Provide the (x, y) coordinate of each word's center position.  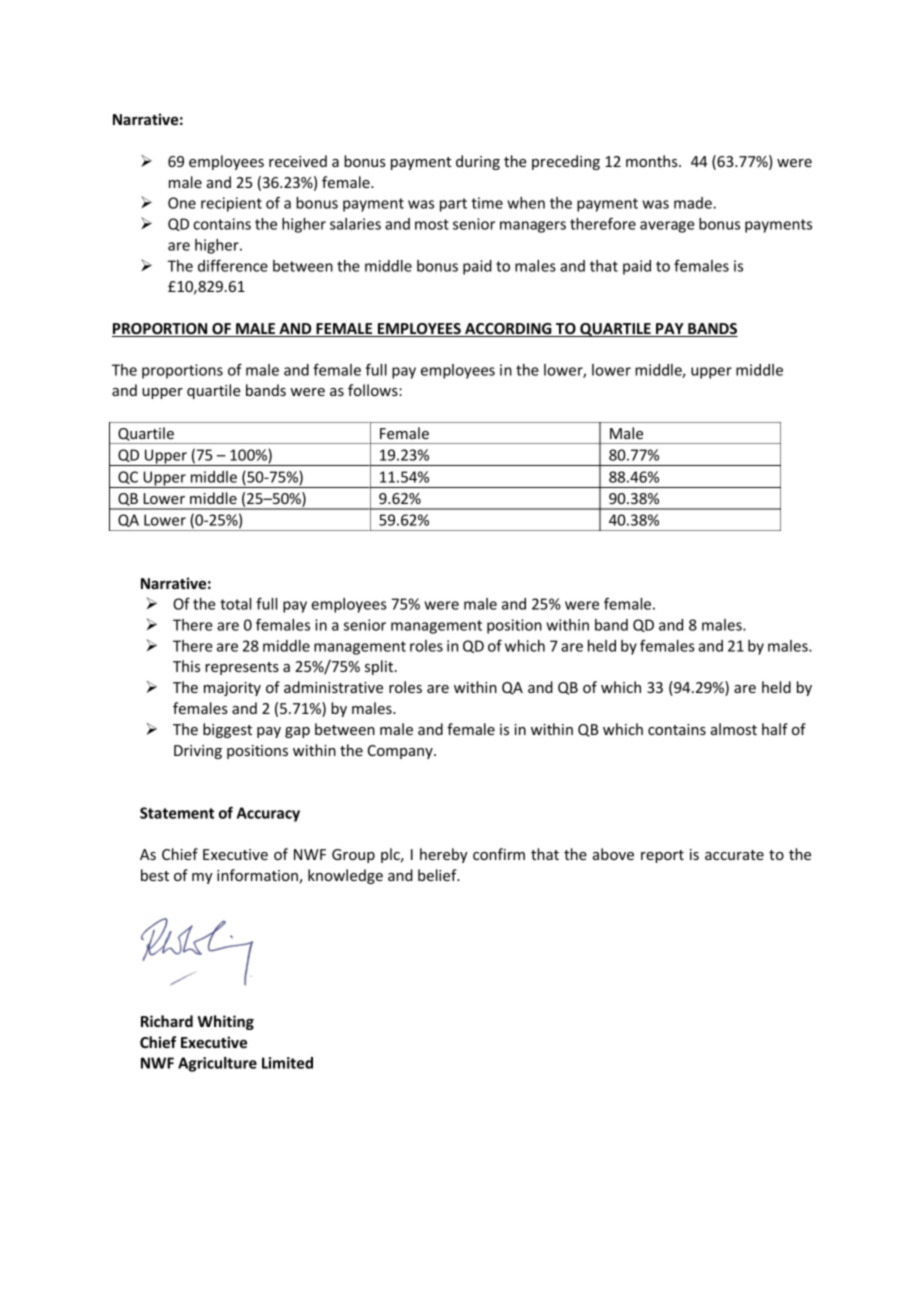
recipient (231, 204)
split (380, 667)
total (235, 604)
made (694, 203)
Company (401, 752)
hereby (444, 855)
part (453, 205)
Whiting (226, 1022)
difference (233, 265)
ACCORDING (508, 330)
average (667, 227)
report (662, 856)
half (775, 729)
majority (232, 689)
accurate (734, 855)
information (258, 876)
